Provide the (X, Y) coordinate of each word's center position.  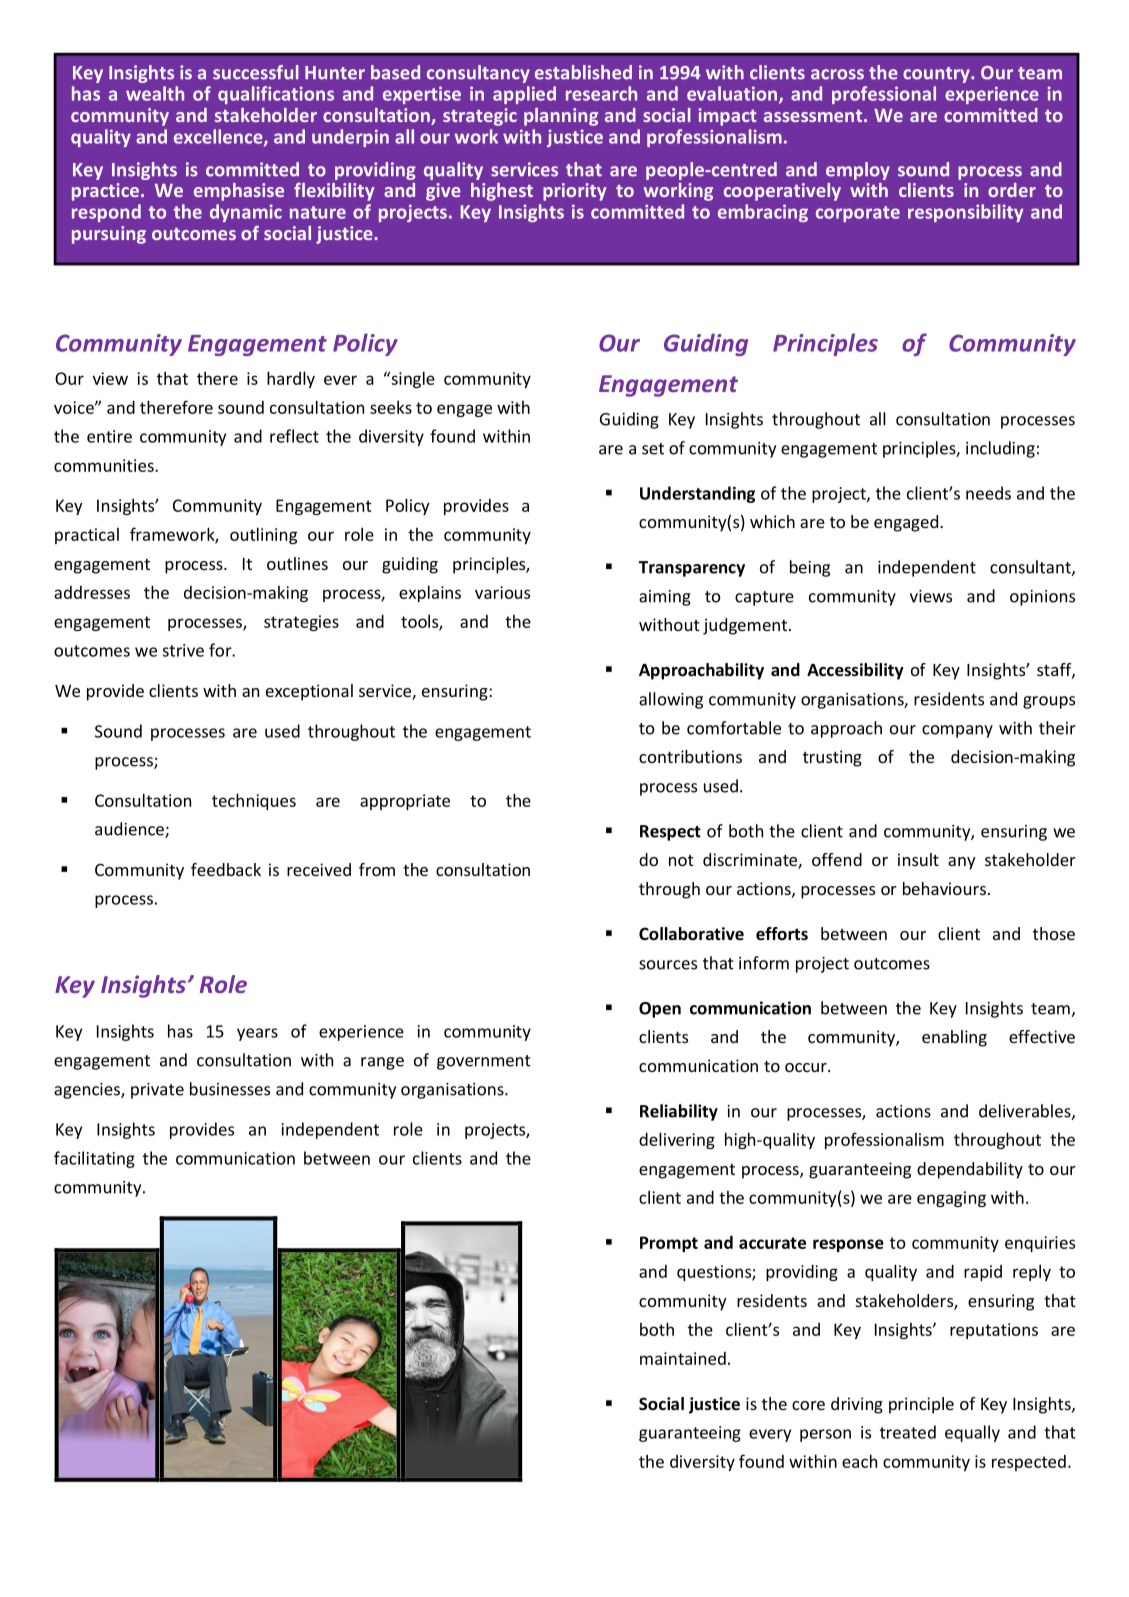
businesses (230, 1089)
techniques (254, 801)
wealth (155, 93)
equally (972, 1433)
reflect (294, 436)
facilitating (94, 1159)
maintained (683, 1358)
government (484, 1062)
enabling (954, 1038)
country (937, 75)
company (957, 731)
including (1000, 449)
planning (561, 117)
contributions (690, 756)
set (653, 449)
